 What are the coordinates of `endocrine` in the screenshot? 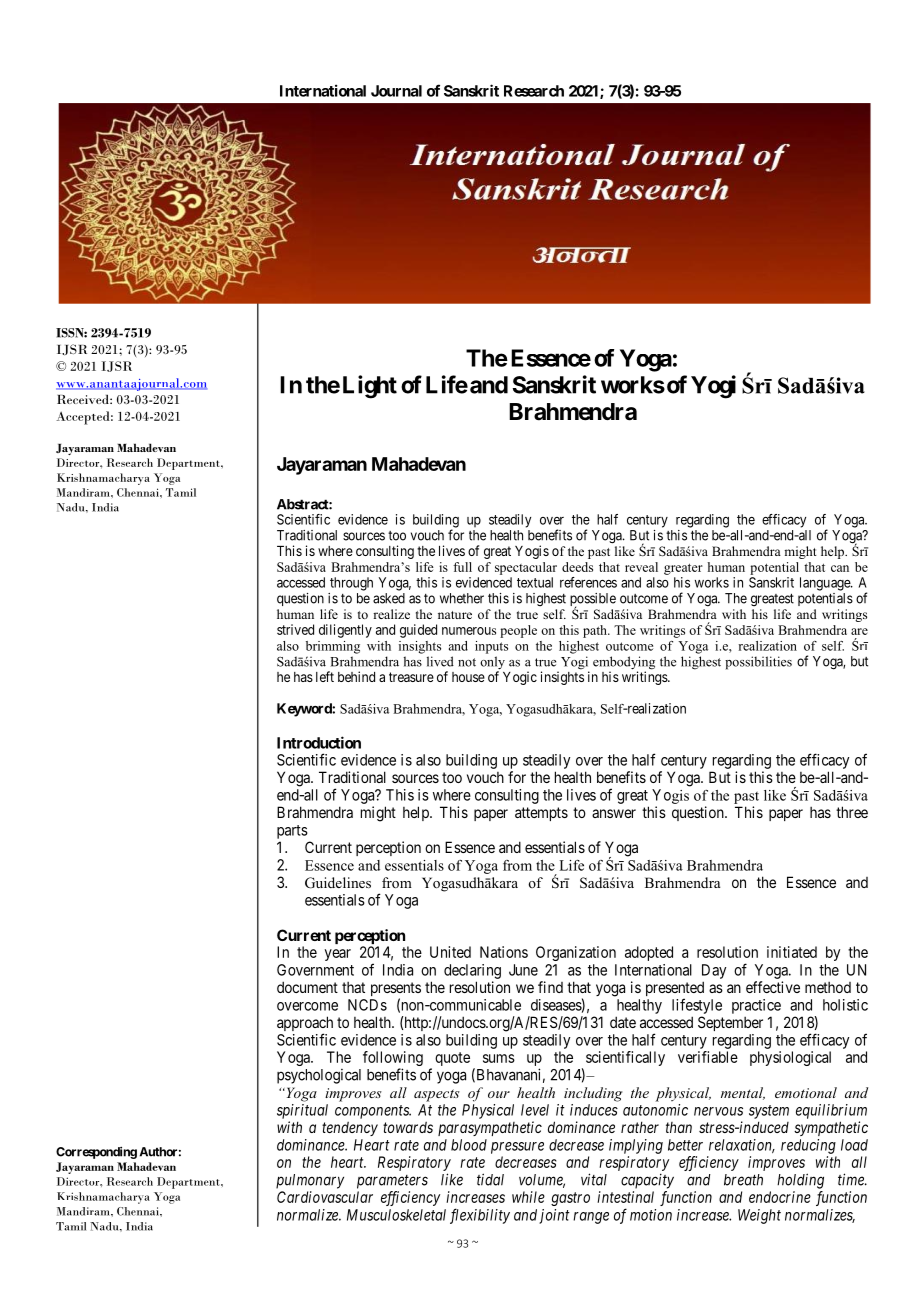 It's located at (780, 1197).
